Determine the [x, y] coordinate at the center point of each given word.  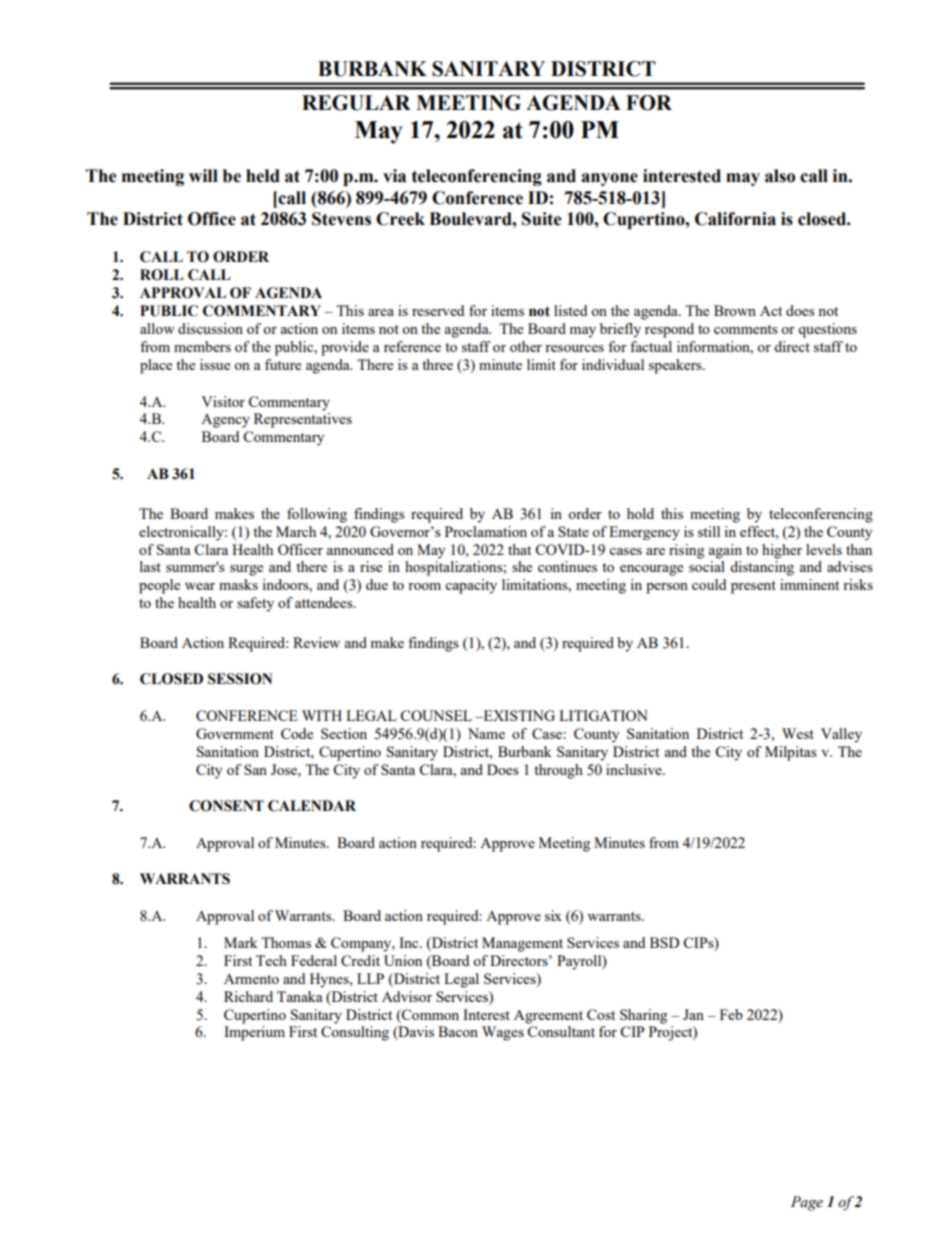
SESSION [240, 679]
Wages [503, 1033]
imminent [809, 584]
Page [807, 1203]
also [780, 176]
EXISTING [518, 715]
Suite [542, 219]
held [263, 176]
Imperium [254, 1033]
